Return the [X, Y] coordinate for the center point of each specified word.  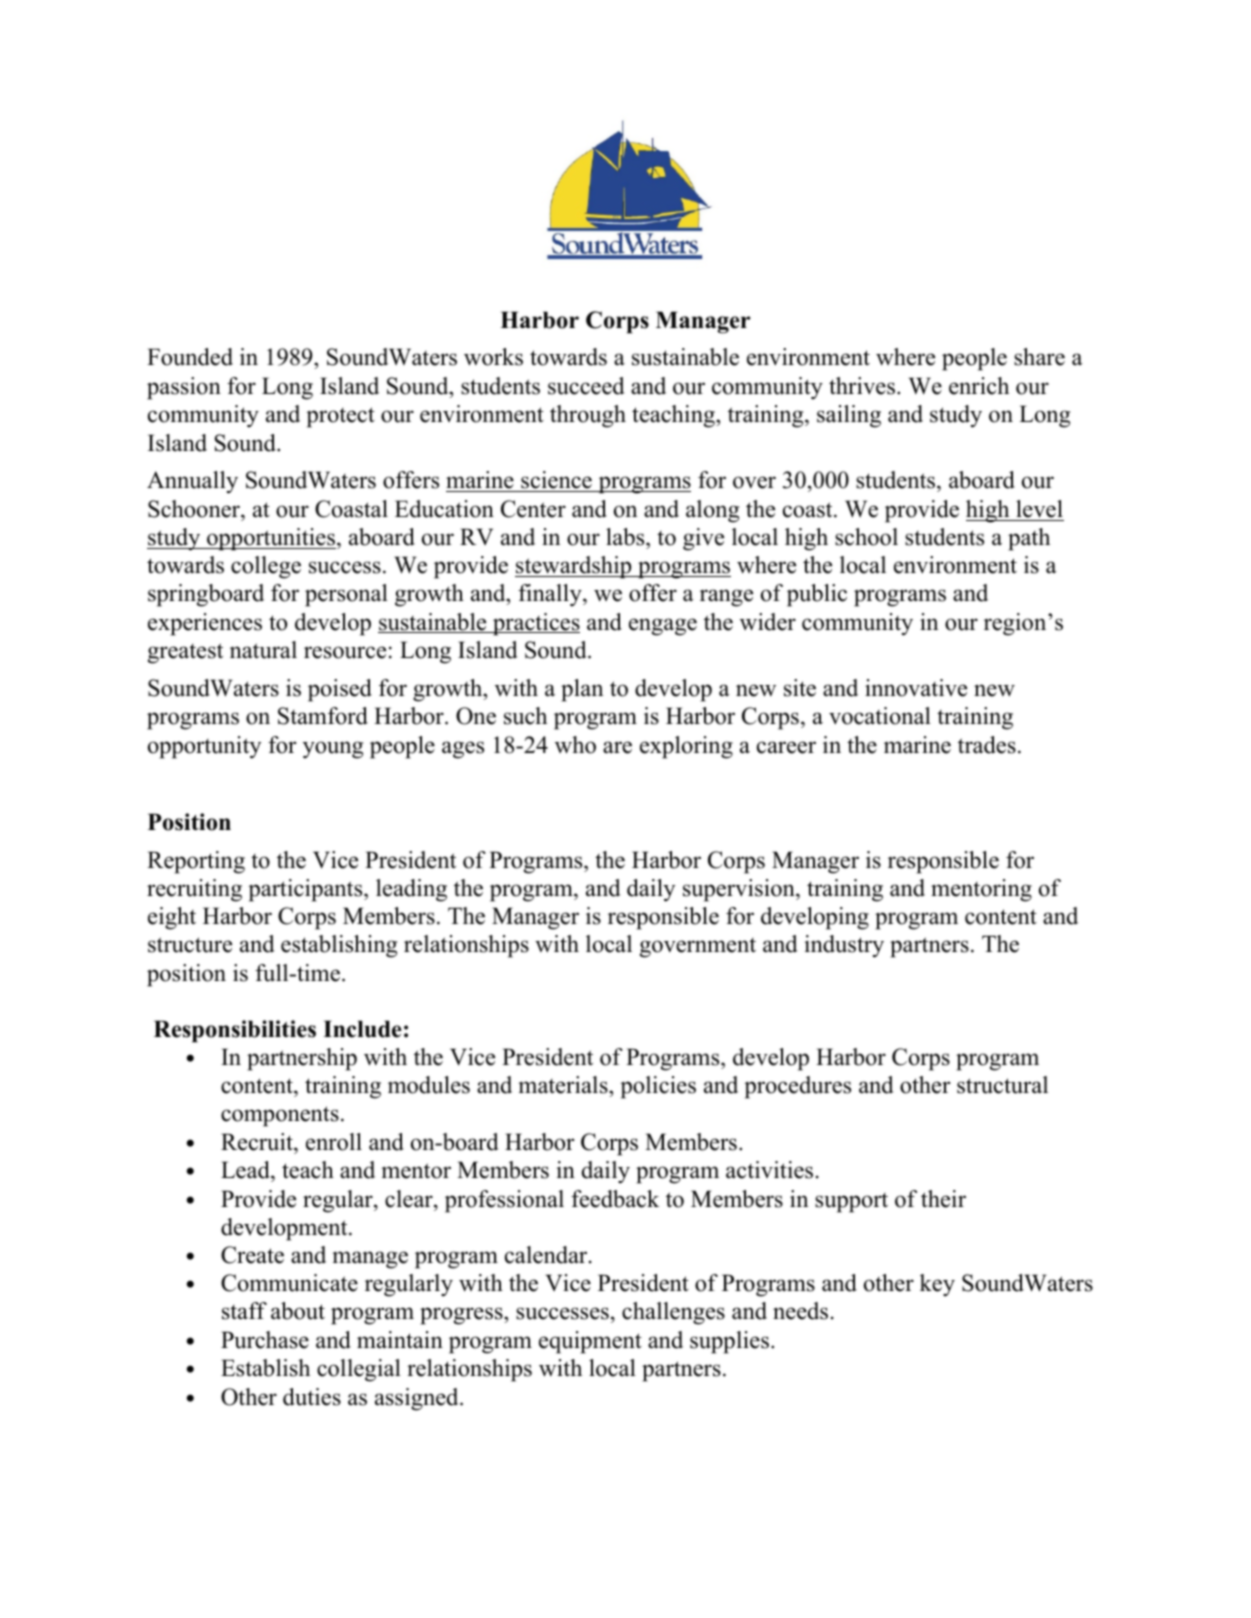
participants [306, 890]
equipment [590, 1342]
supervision [740, 890]
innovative [916, 688]
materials [564, 1086]
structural [1002, 1085]
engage [663, 627]
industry [844, 946]
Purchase [265, 1340]
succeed [586, 386]
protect [340, 417]
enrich [979, 386]
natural [263, 650]
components [280, 1116]
